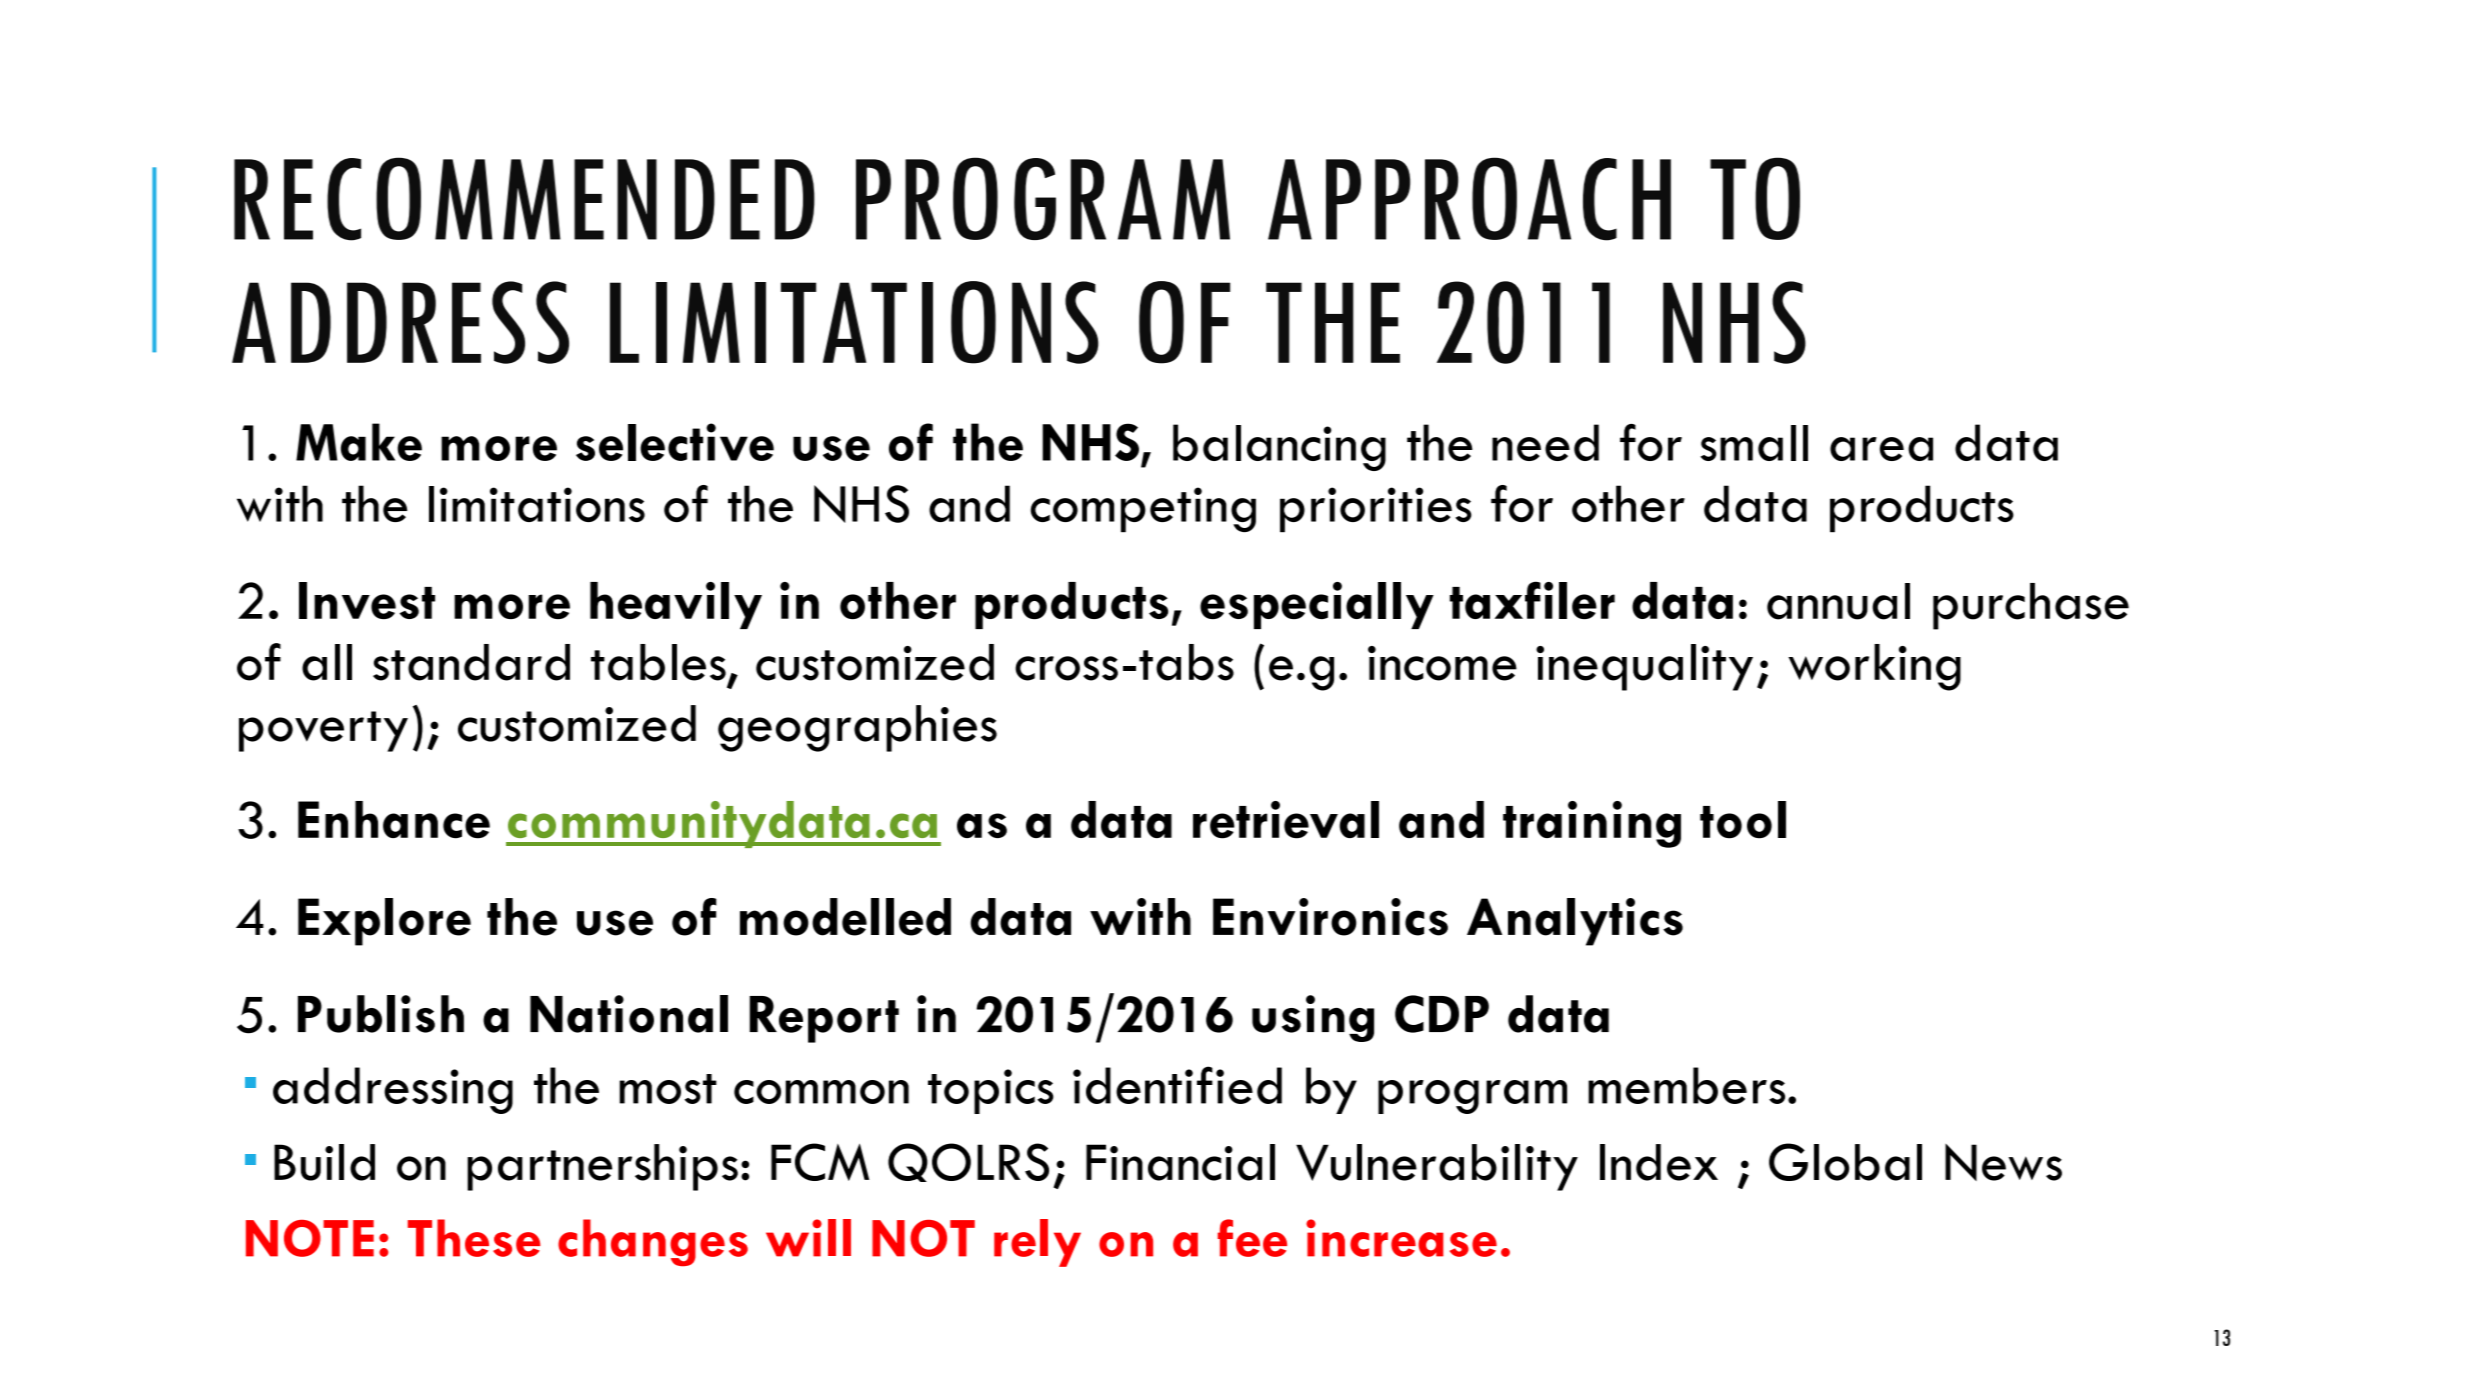 The image size is (2468, 1388). Describe the element at coordinates (857, 728) in the screenshot. I see `geographies` at that location.
